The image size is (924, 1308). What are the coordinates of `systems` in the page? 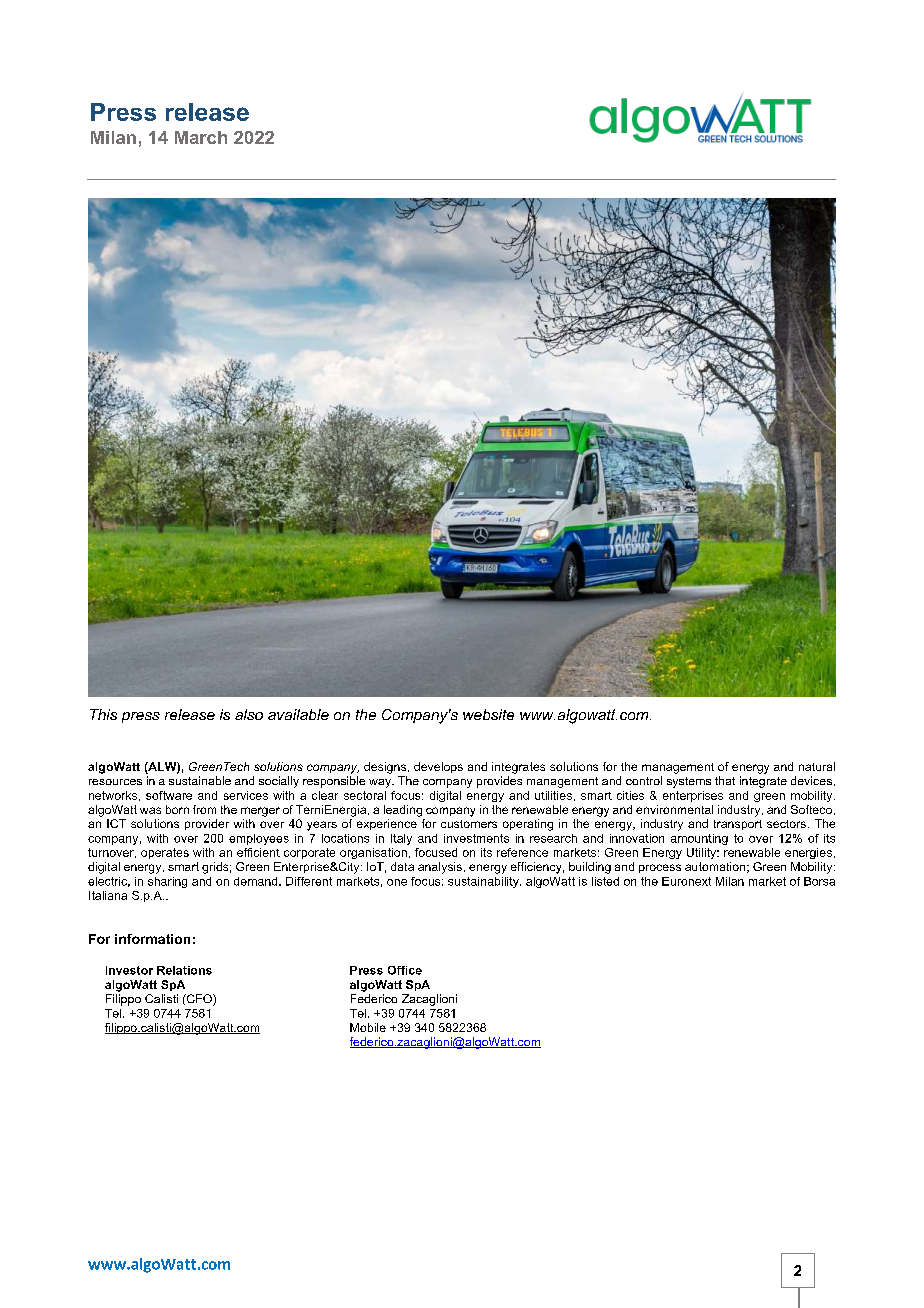 It's located at (689, 782).
